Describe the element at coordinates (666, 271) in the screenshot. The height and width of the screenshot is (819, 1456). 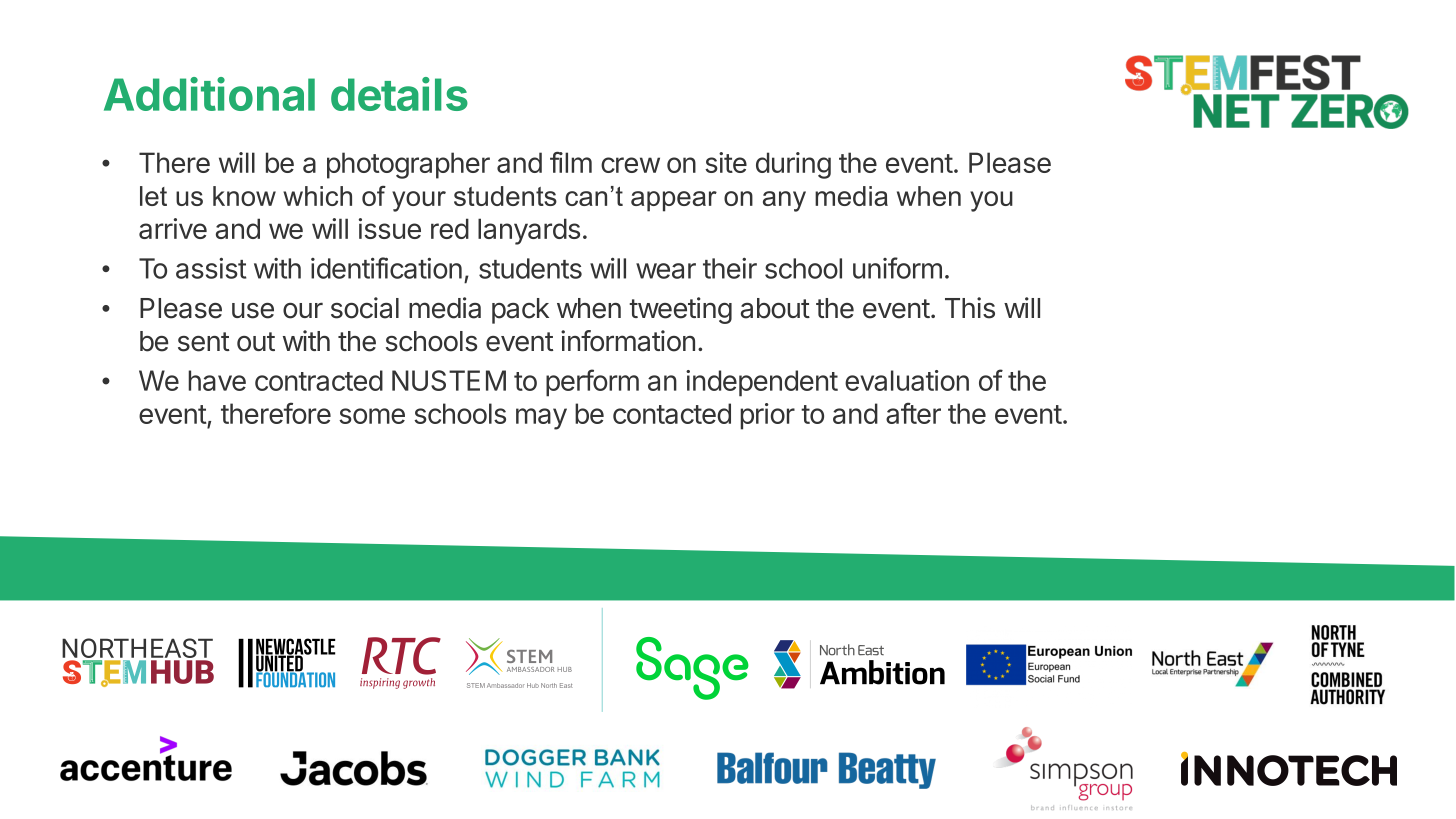
I see `wear` at that location.
